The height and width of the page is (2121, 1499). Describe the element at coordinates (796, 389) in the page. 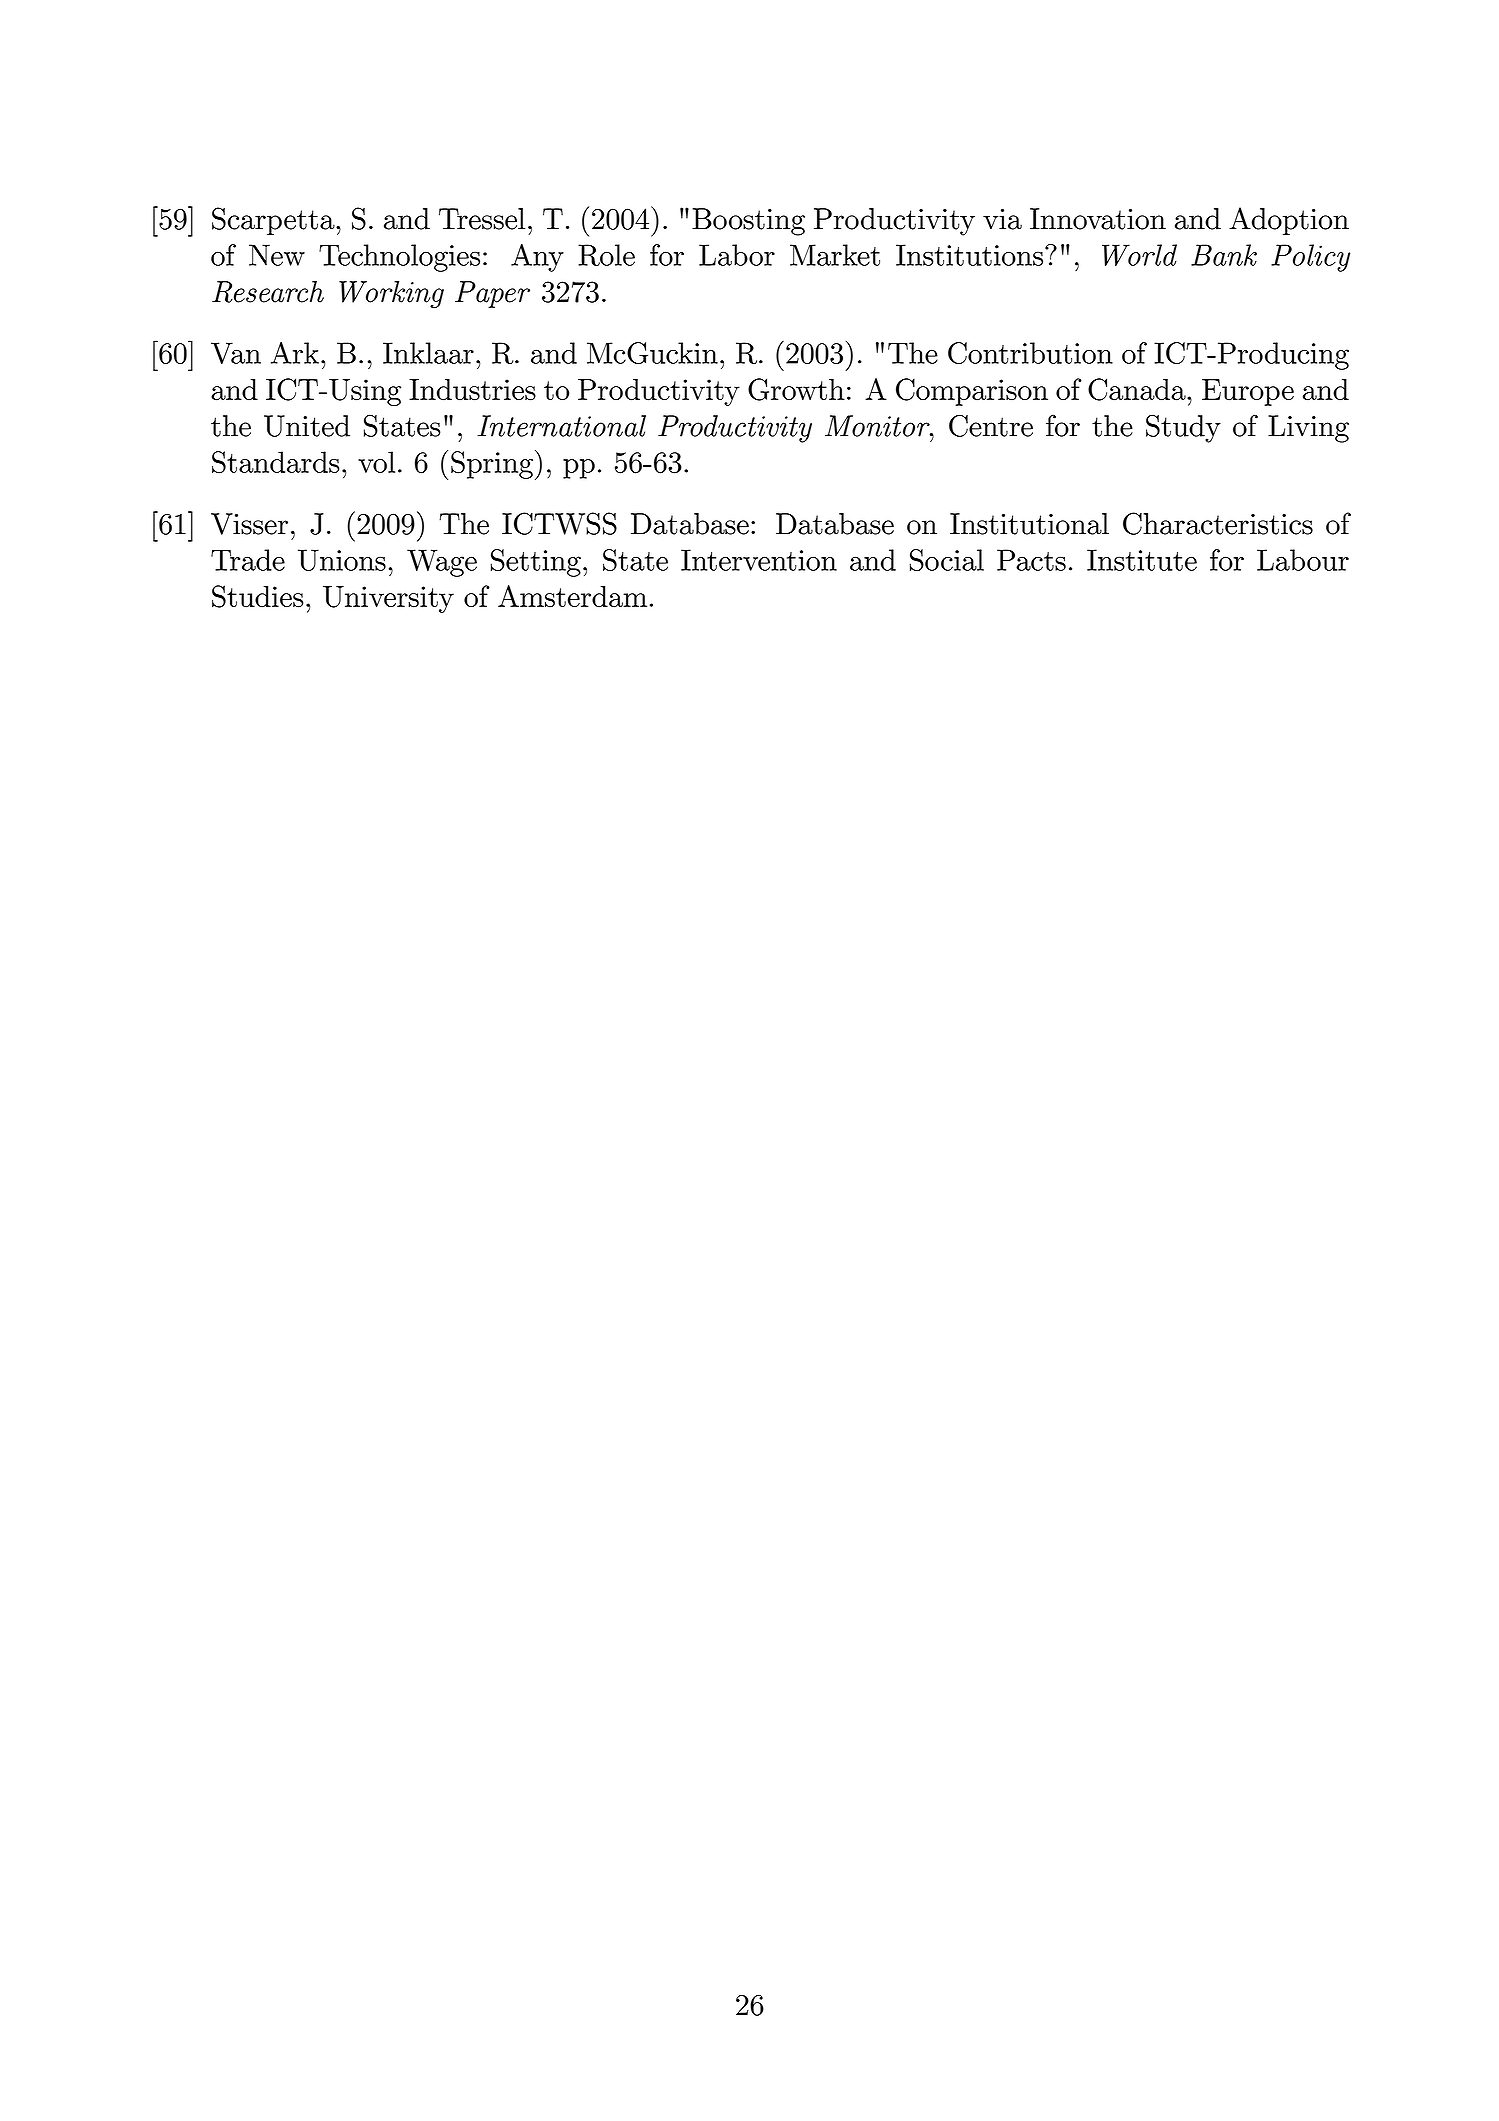

I see `Growth` at that location.
